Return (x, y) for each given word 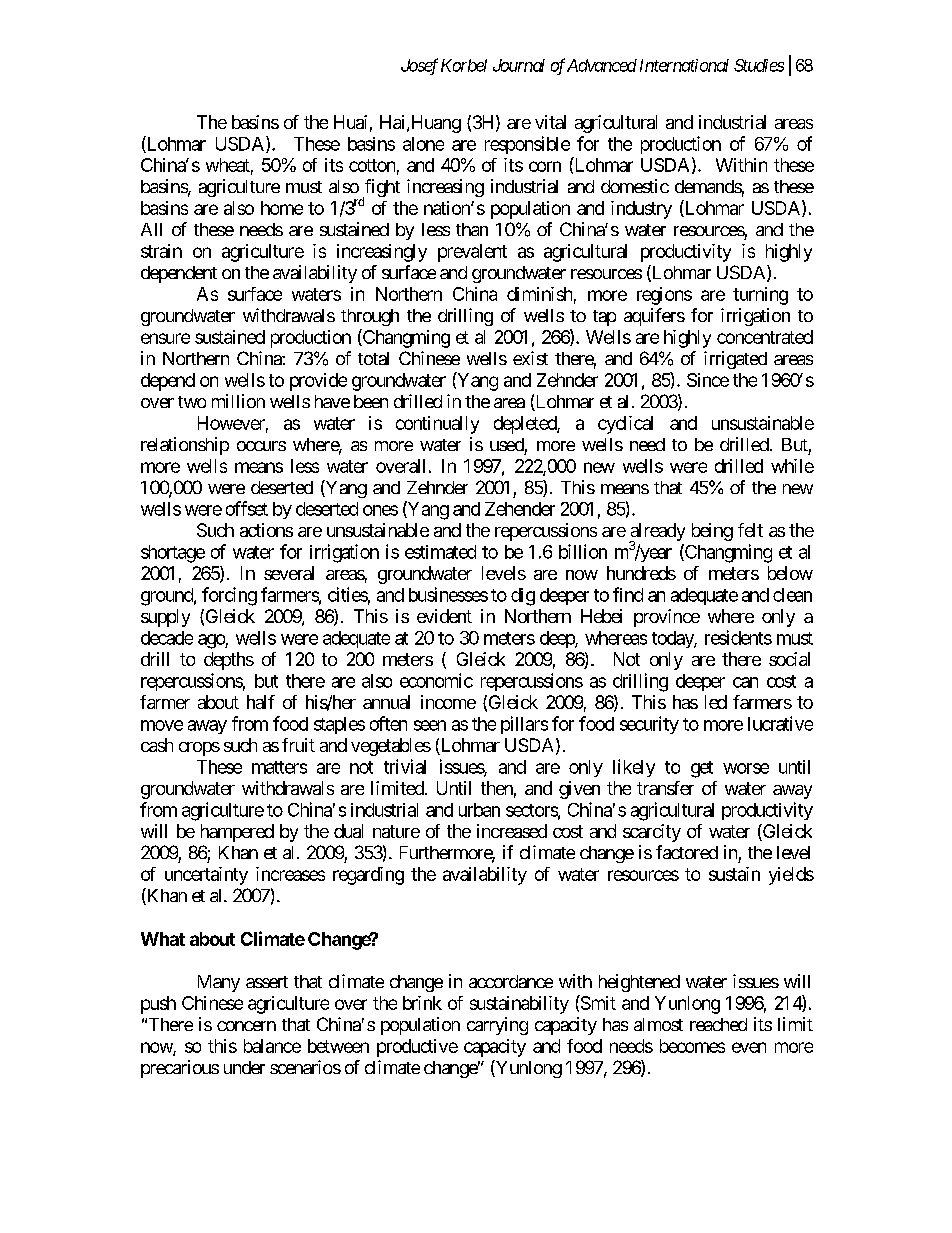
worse (746, 768)
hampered (237, 833)
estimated (440, 552)
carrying (497, 1026)
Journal (519, 65)
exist (530, 358)
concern (246, 1026)
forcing (229, 596)
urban (479, 810)
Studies (759, 65)
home (282, 208)
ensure (165, 338)
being (712, 532)
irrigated (735, 360)
